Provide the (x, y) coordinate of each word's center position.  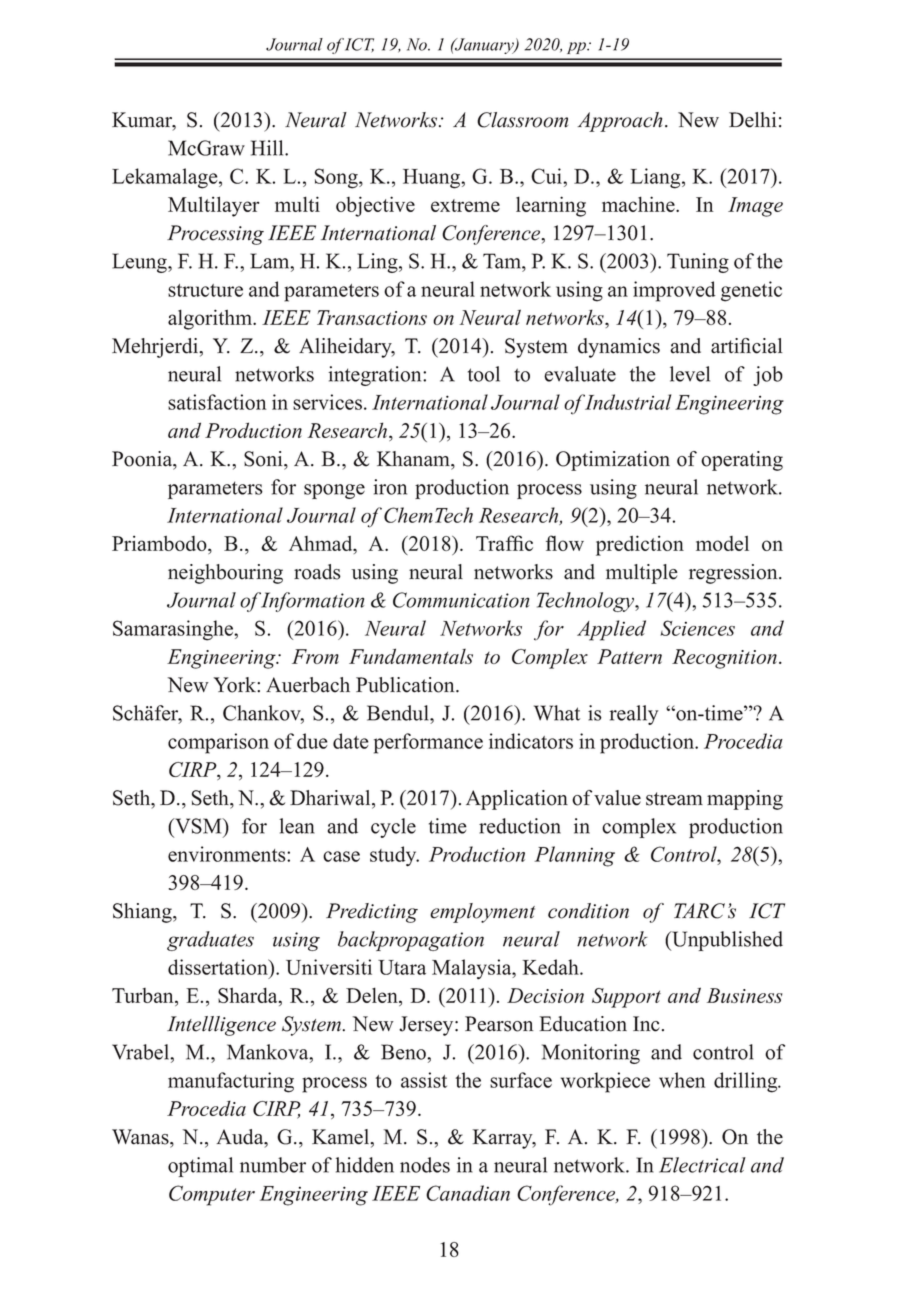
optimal (200, 1167)
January (484, 46)
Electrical (702, 1165)
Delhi (753, 120)
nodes (425, 1165)
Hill (268, 148)
